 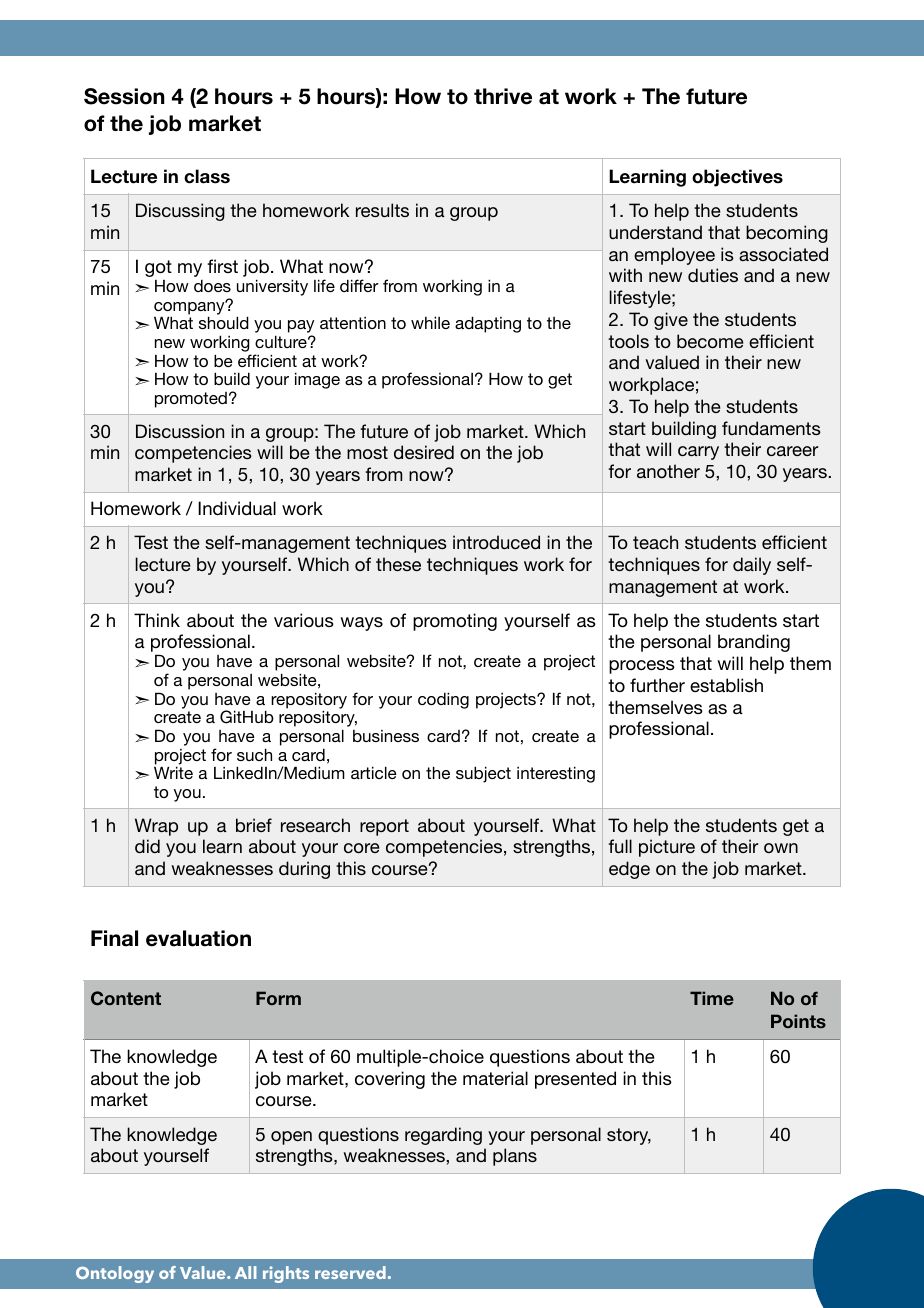 What do you see at coordinates (157, 620) in the screenshot?
I see `Think` at bounding box center [157, 620].
